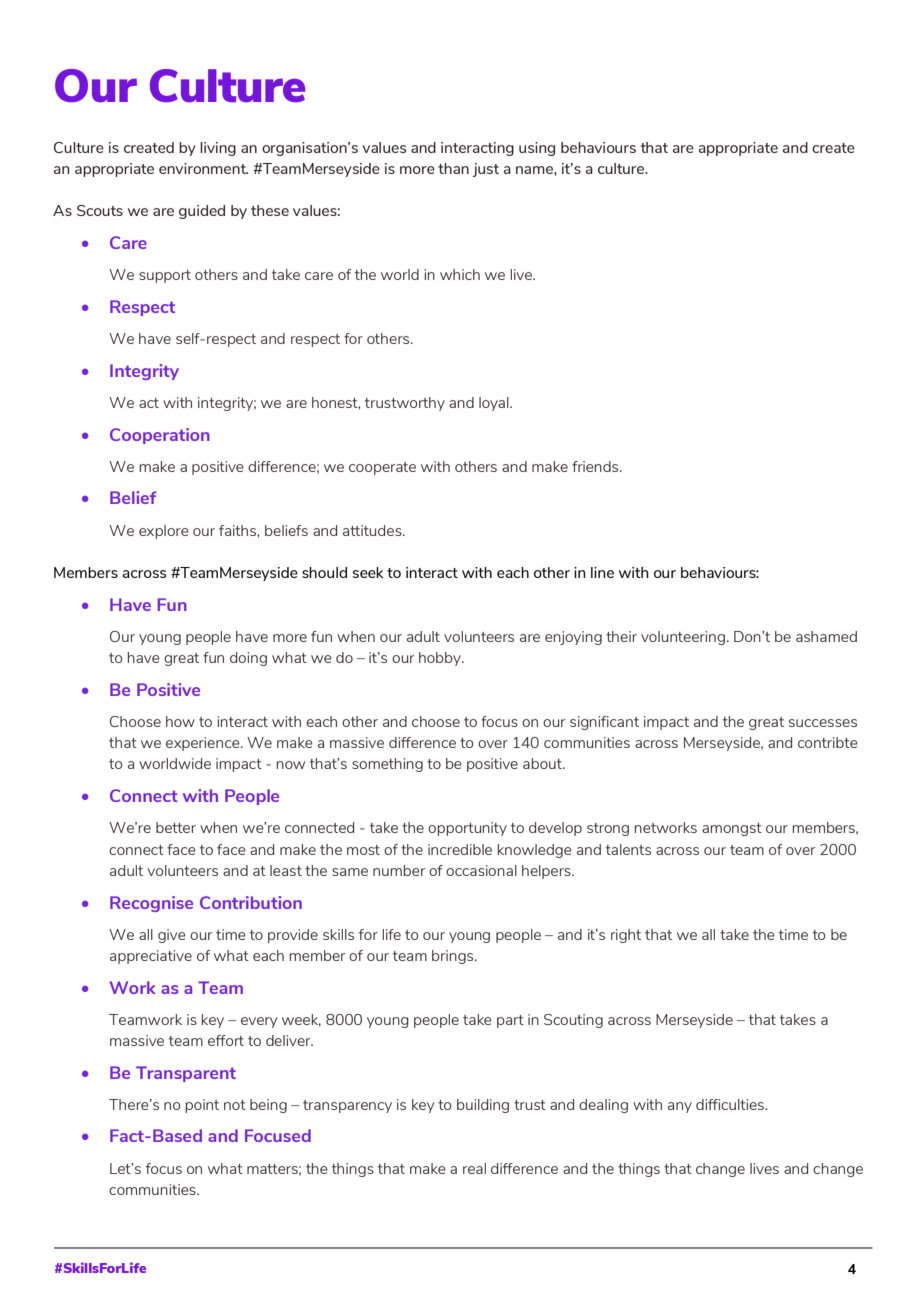 This document has width=924, height=1308. What do you see at coordinates (732, 829) in the document?
I see `amongst` at bounding box center [732, 829].
